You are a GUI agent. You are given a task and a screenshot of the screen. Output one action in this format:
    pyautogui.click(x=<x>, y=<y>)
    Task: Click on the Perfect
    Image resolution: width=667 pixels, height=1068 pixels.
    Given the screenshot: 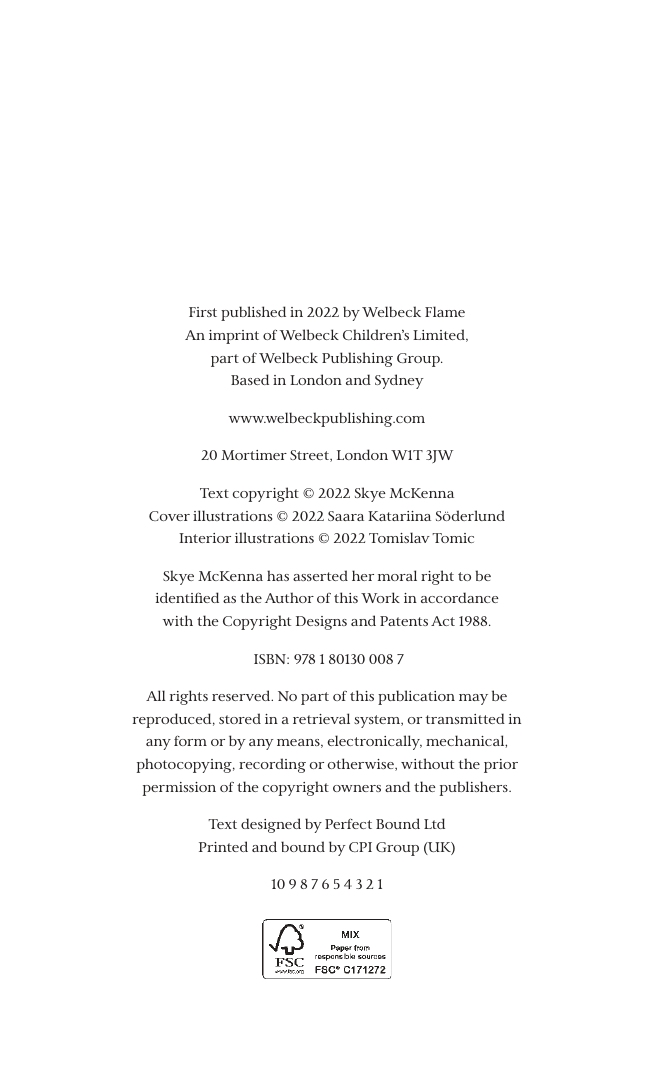 What is the action you would take?
    pyautogui.click(x=348, y=823)
